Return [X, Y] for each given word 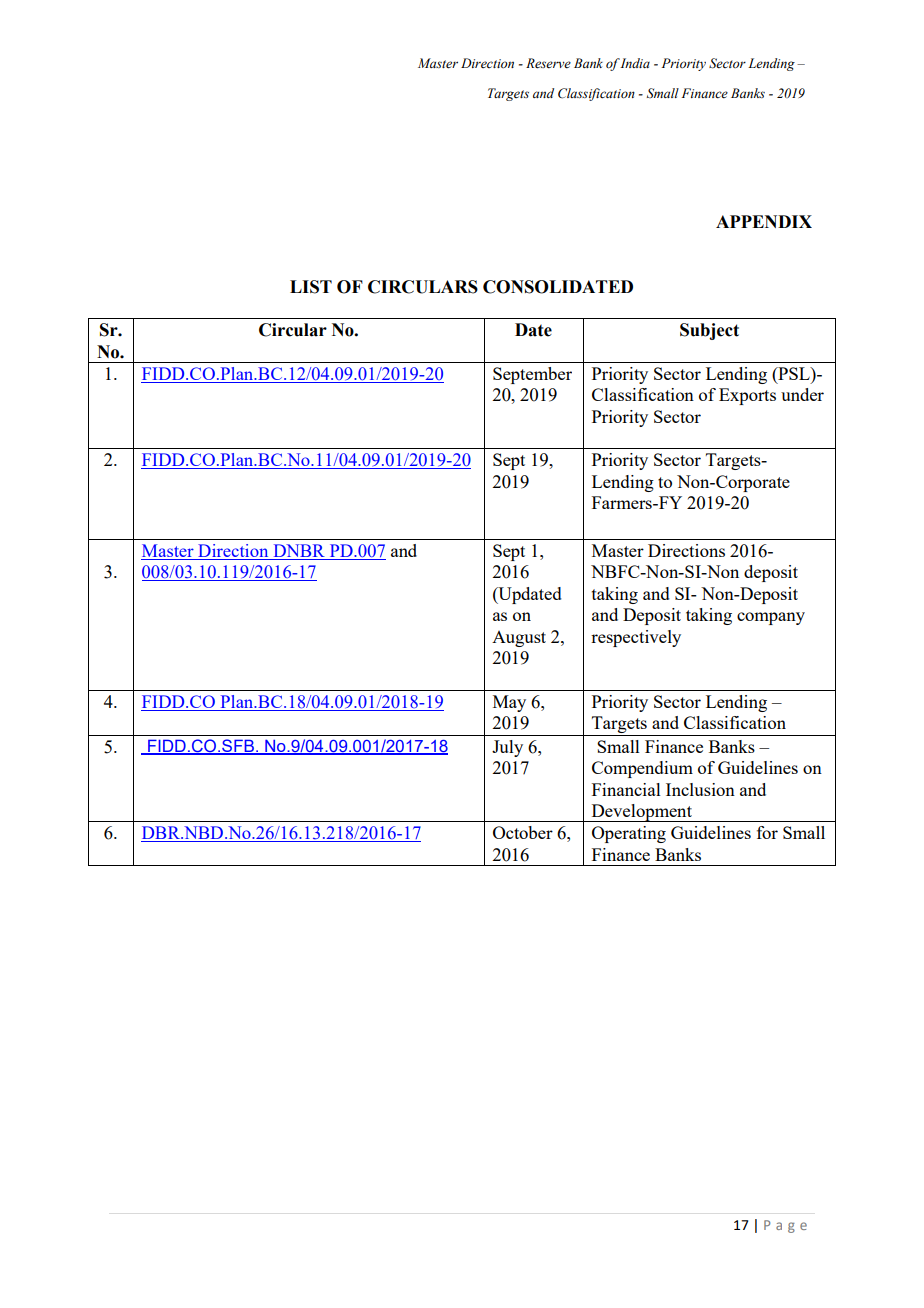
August [519, 639]
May [509, 703]
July [507, 748]
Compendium [642, 769]
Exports [747, 396]
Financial [626, 789]
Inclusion [700, 789]
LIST [311, 287]
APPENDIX [764, 221]
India [635, 63]
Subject [709, 331]
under [802, 394]
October [523, 832]
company [771, 618]
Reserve [548, 63]
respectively [636, 638]
